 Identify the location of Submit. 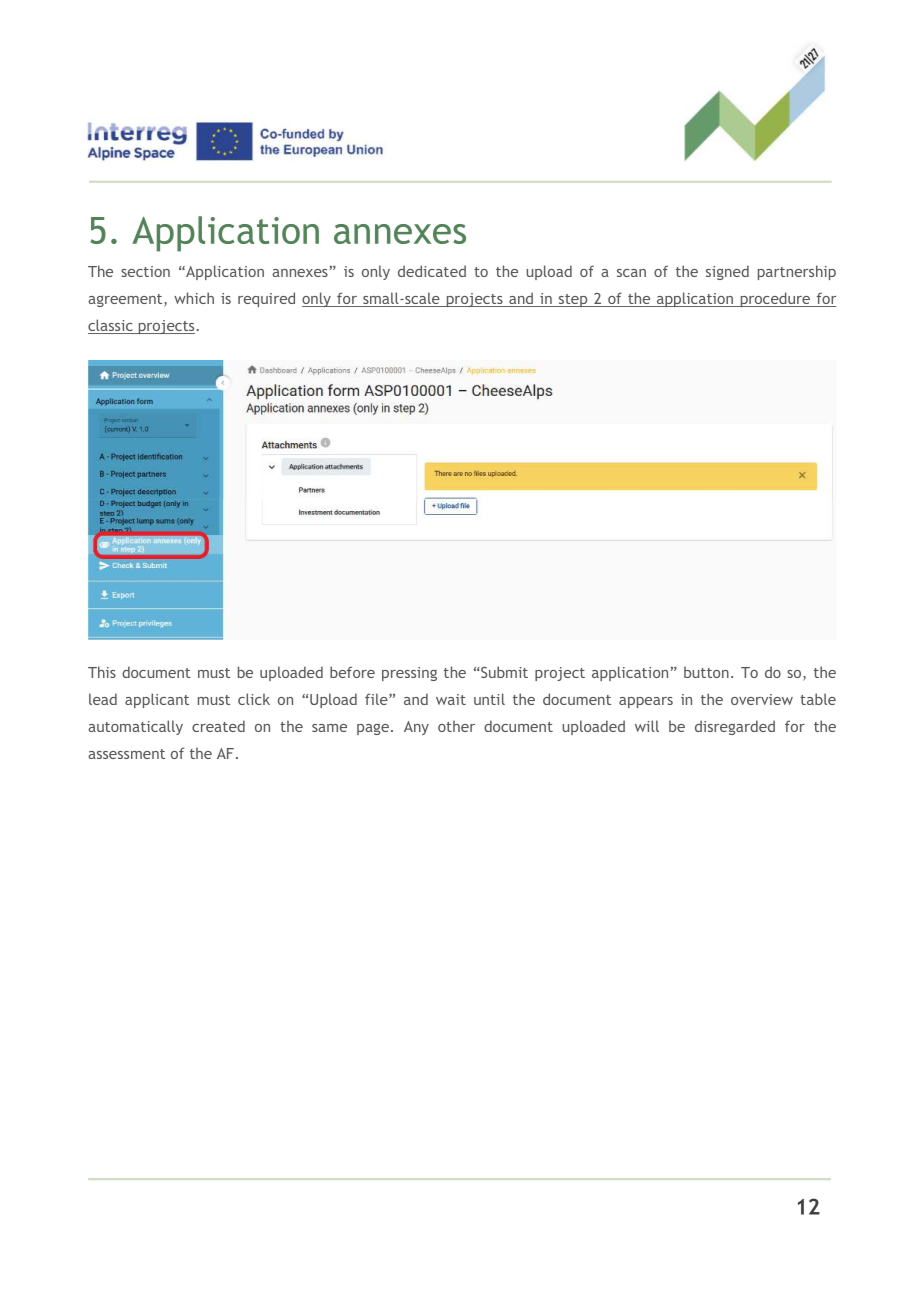
(503, 672).
